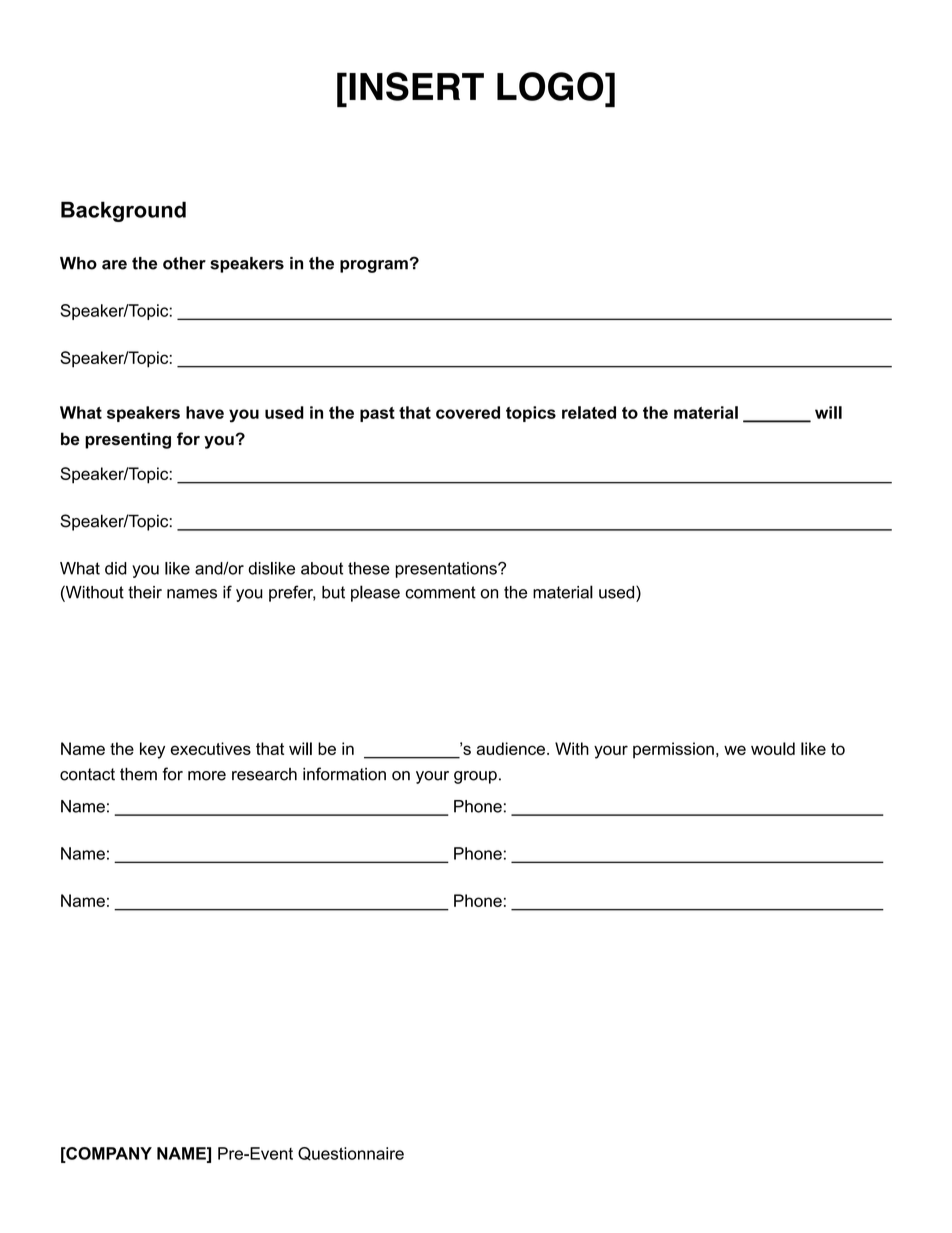 The image size is (952, 1233). Describe the element at coordinates (673, 750) in the page. I see `permission` at that location.
